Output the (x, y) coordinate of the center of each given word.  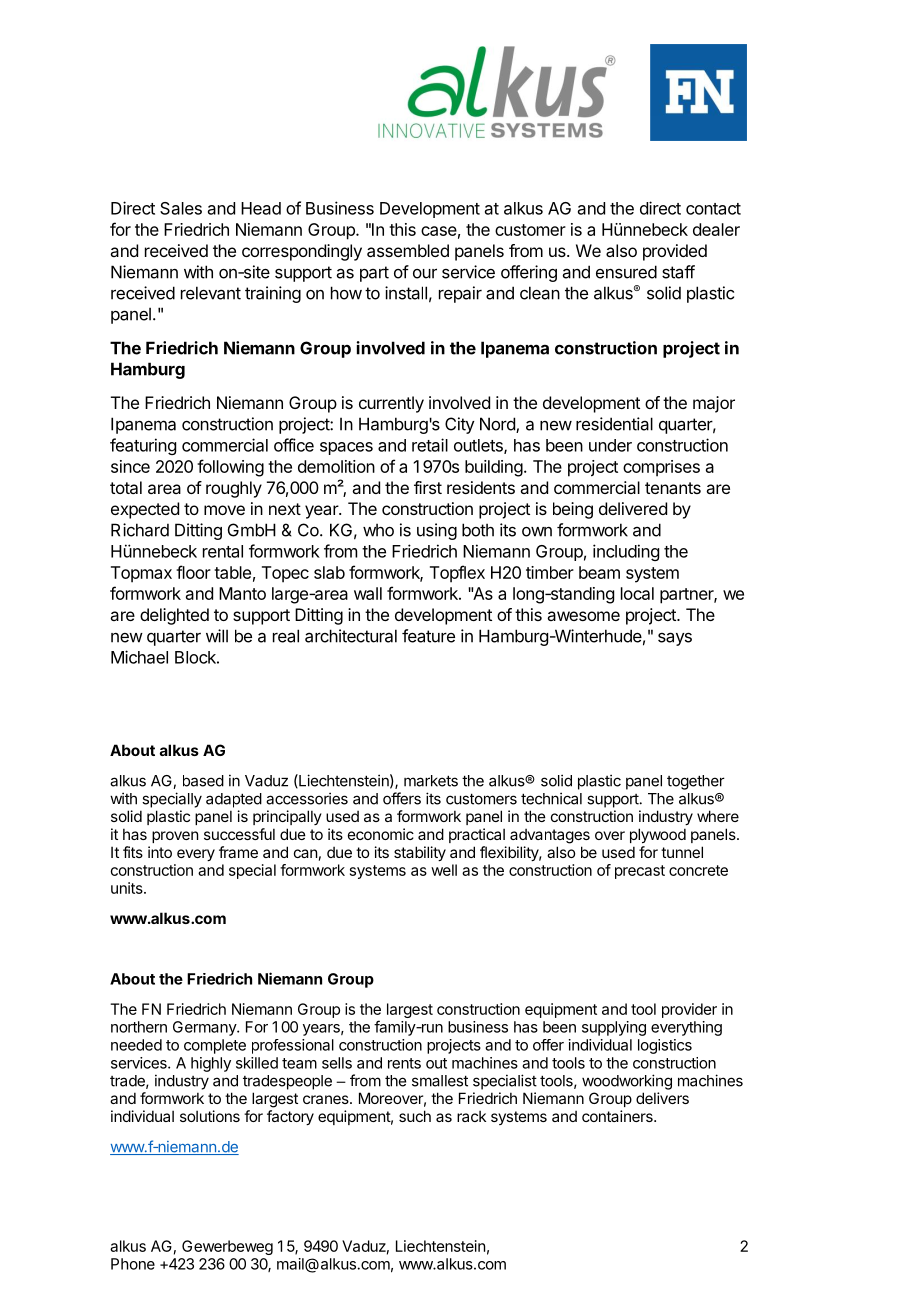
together (696, 782)
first (428, 487)
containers (618, 1116)
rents (404, 1063)
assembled (408, 250)
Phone (133, 1264)
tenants (673, 488)
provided (675, 252)
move (224, 510)
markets (431, 781)
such (415, 1116)
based (203, 781)
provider (689, 1010)
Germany (205, 1028)
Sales (181, 208)
